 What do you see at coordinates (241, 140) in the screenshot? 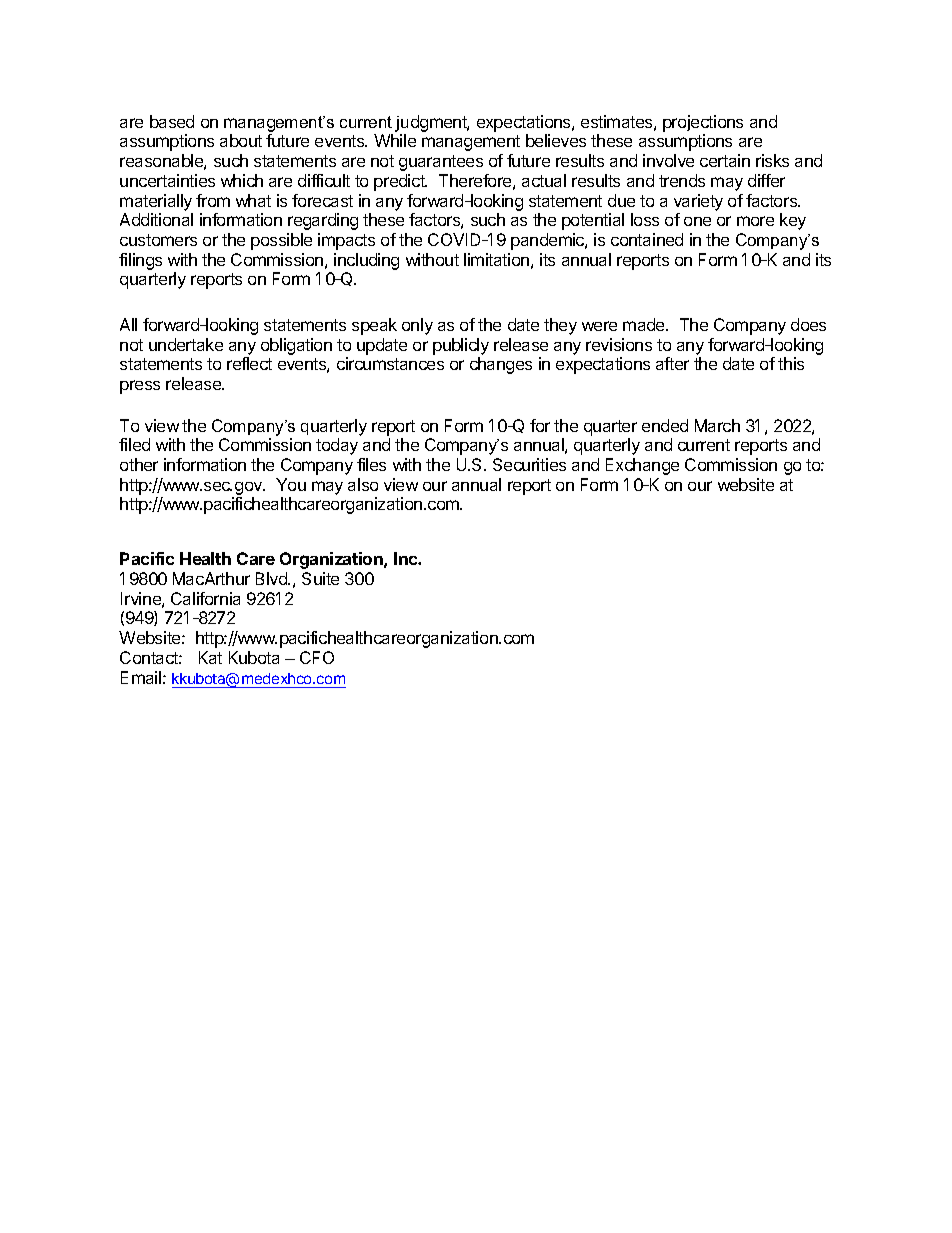
I see `about` at bounding box center [241, 140].
